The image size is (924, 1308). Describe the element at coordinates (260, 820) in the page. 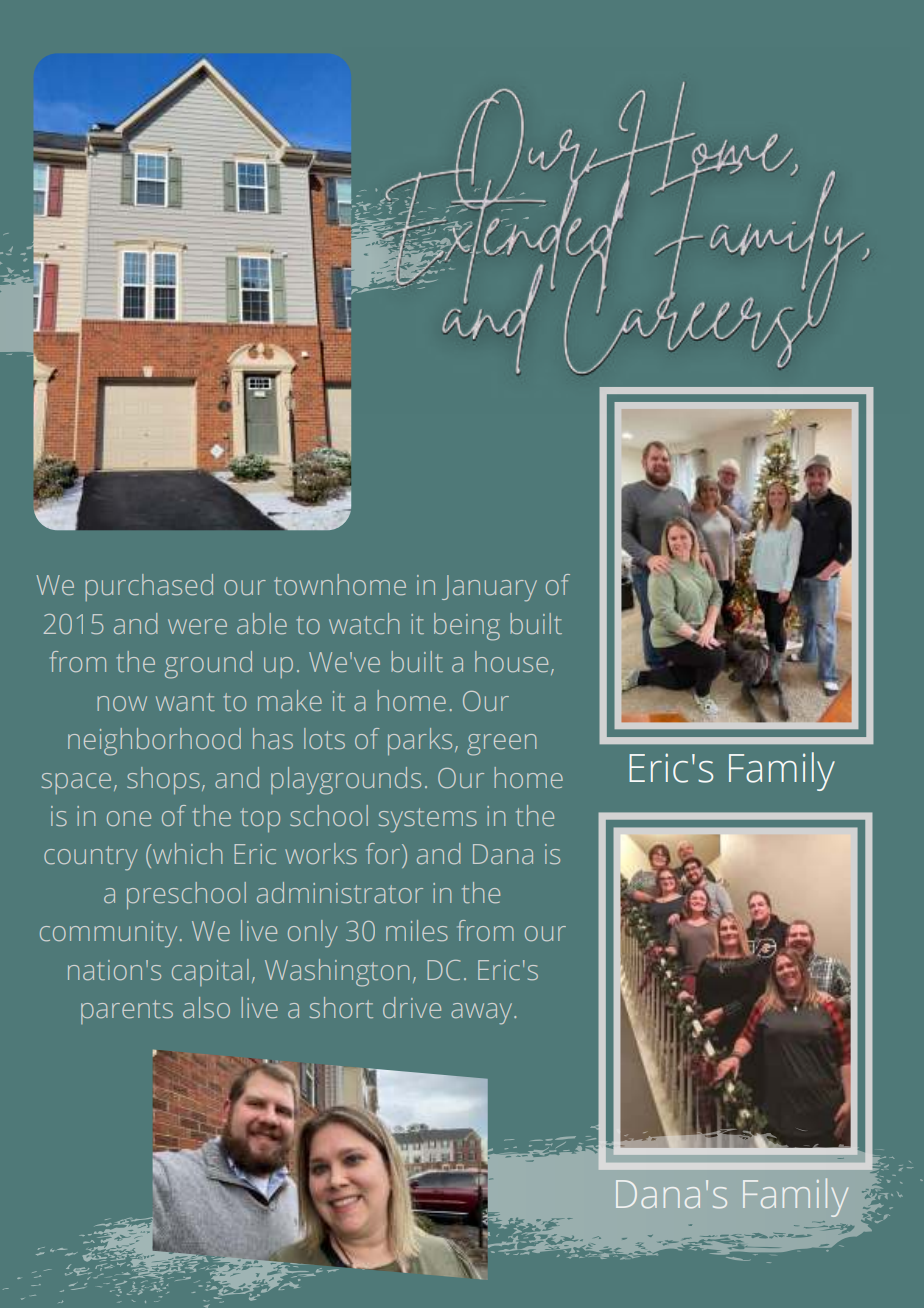

I see `top` at that location.
